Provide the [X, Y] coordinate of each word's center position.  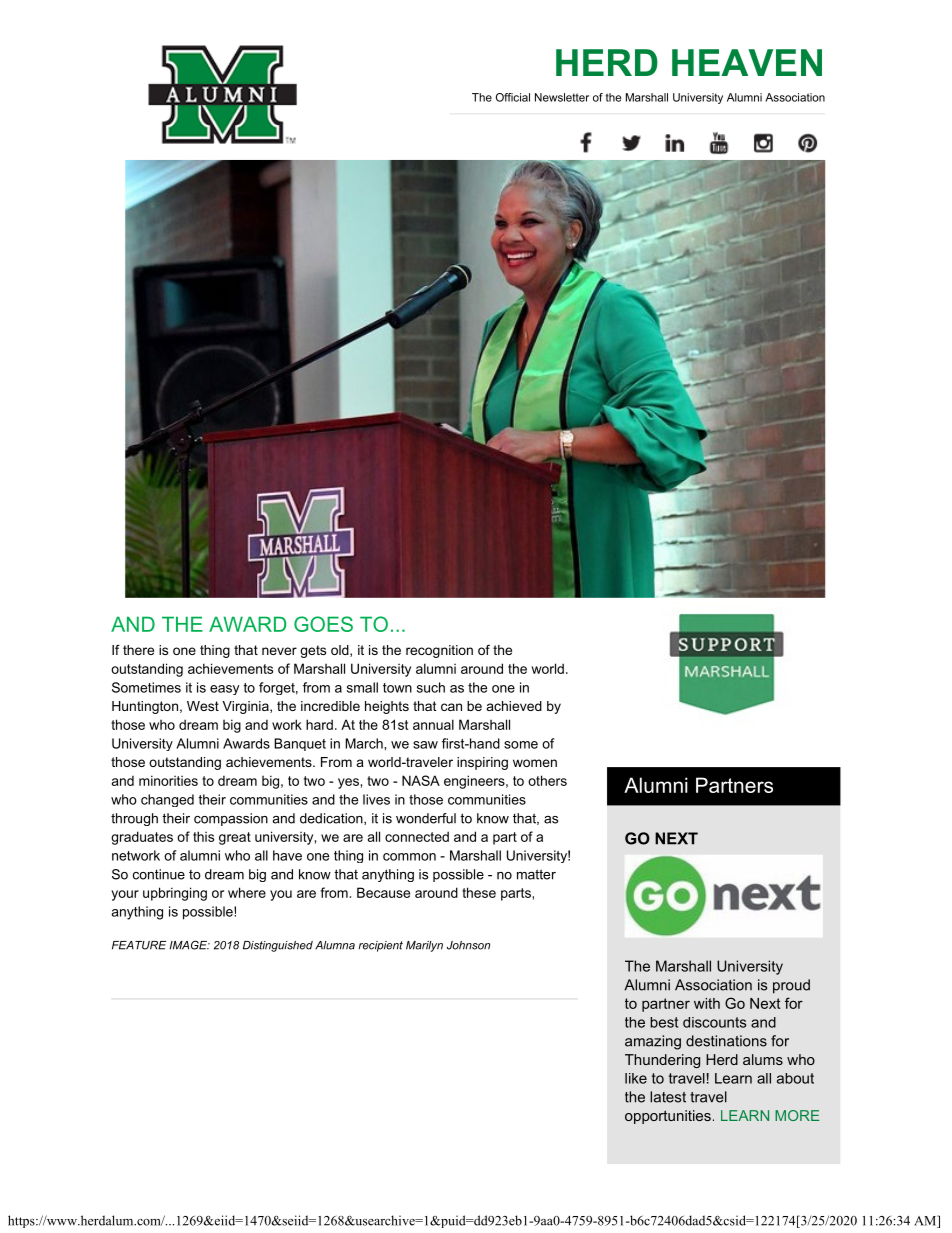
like [636, 1078]
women [535, 763]
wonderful [426, 818]
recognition [439, 651]
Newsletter [562, 97]
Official [513, 97]
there [138, 650]
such [431, 687]
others [547, 780]
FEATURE [139, 945]
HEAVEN [747, 62]
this [203, 836]
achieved [514, 706]
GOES [323, 624]
